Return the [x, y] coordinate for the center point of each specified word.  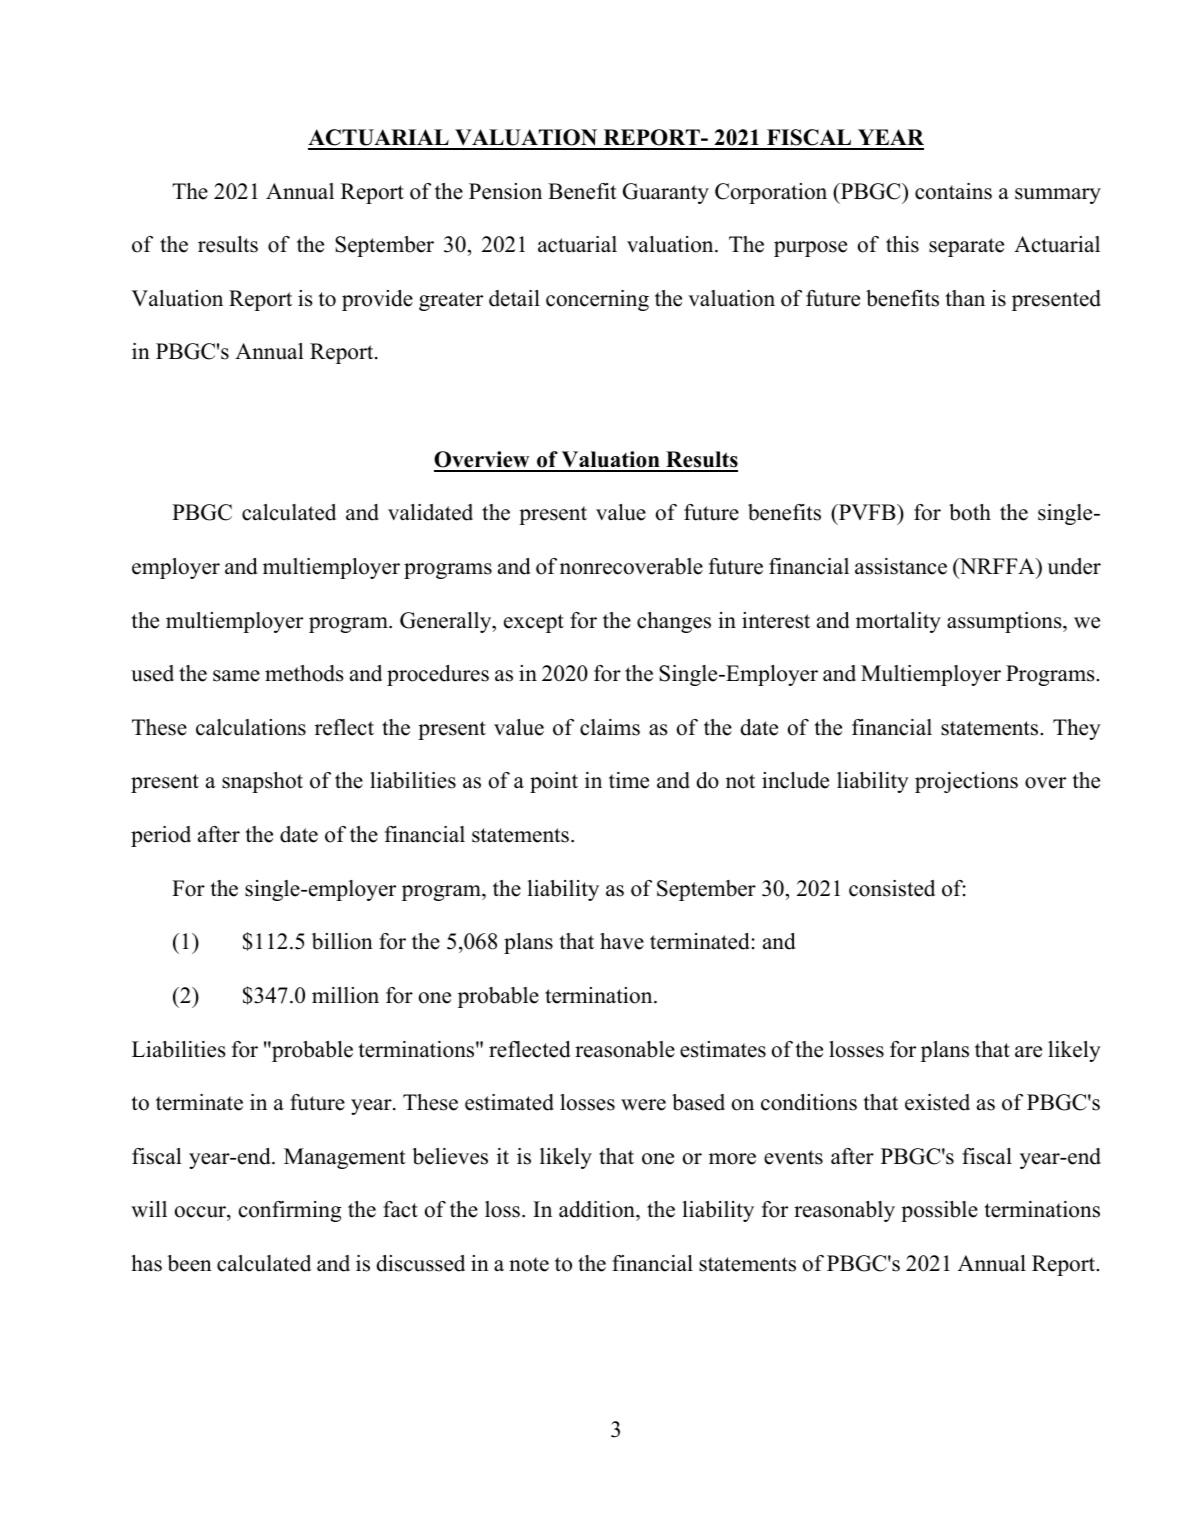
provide [377, 300]
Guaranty [666, 193]
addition [598, 1211]
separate [966, 247]
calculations [251, 727]
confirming [290, 1211]
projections [966, 782]
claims [610, 727]
